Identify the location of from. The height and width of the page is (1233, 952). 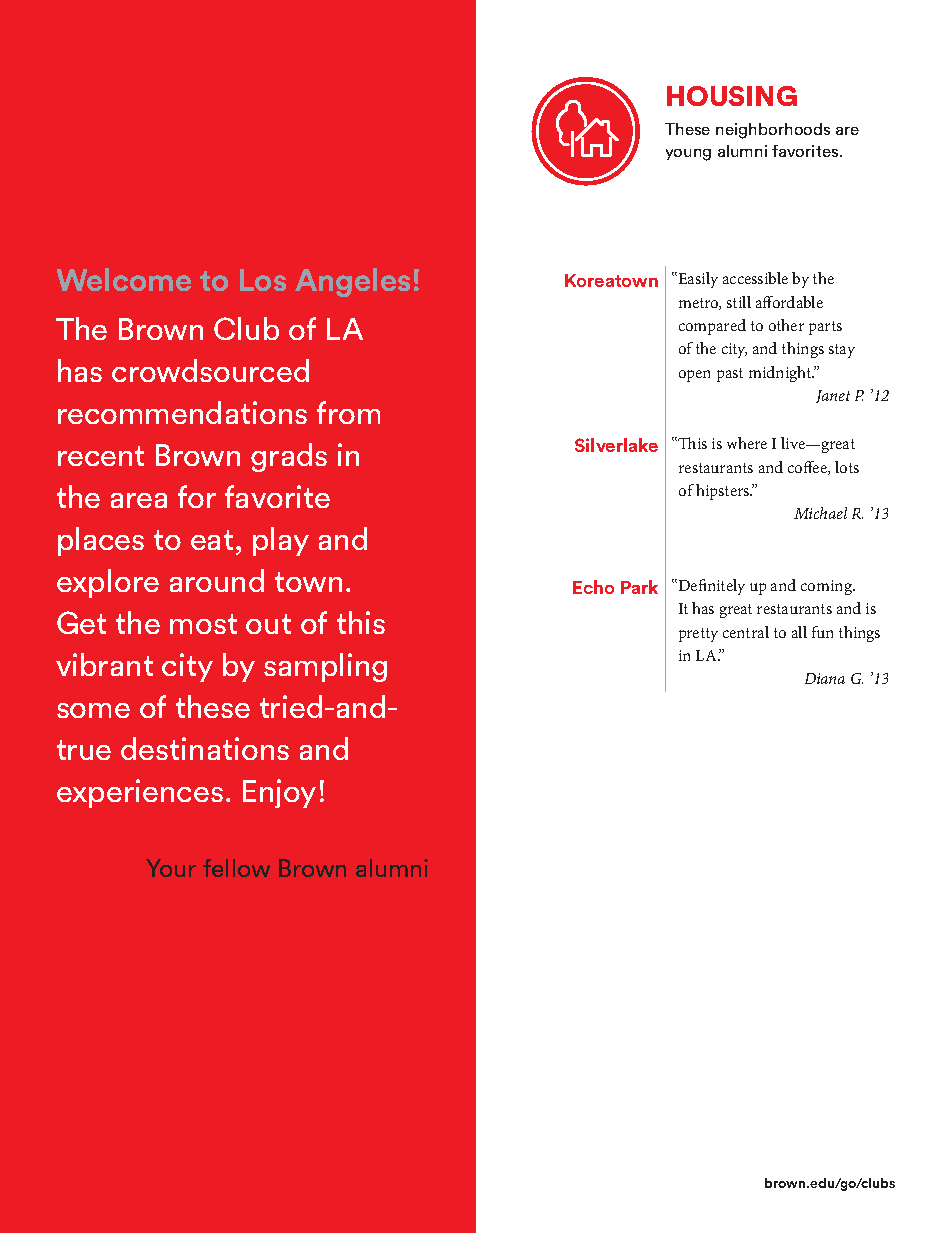
(348, 412).
